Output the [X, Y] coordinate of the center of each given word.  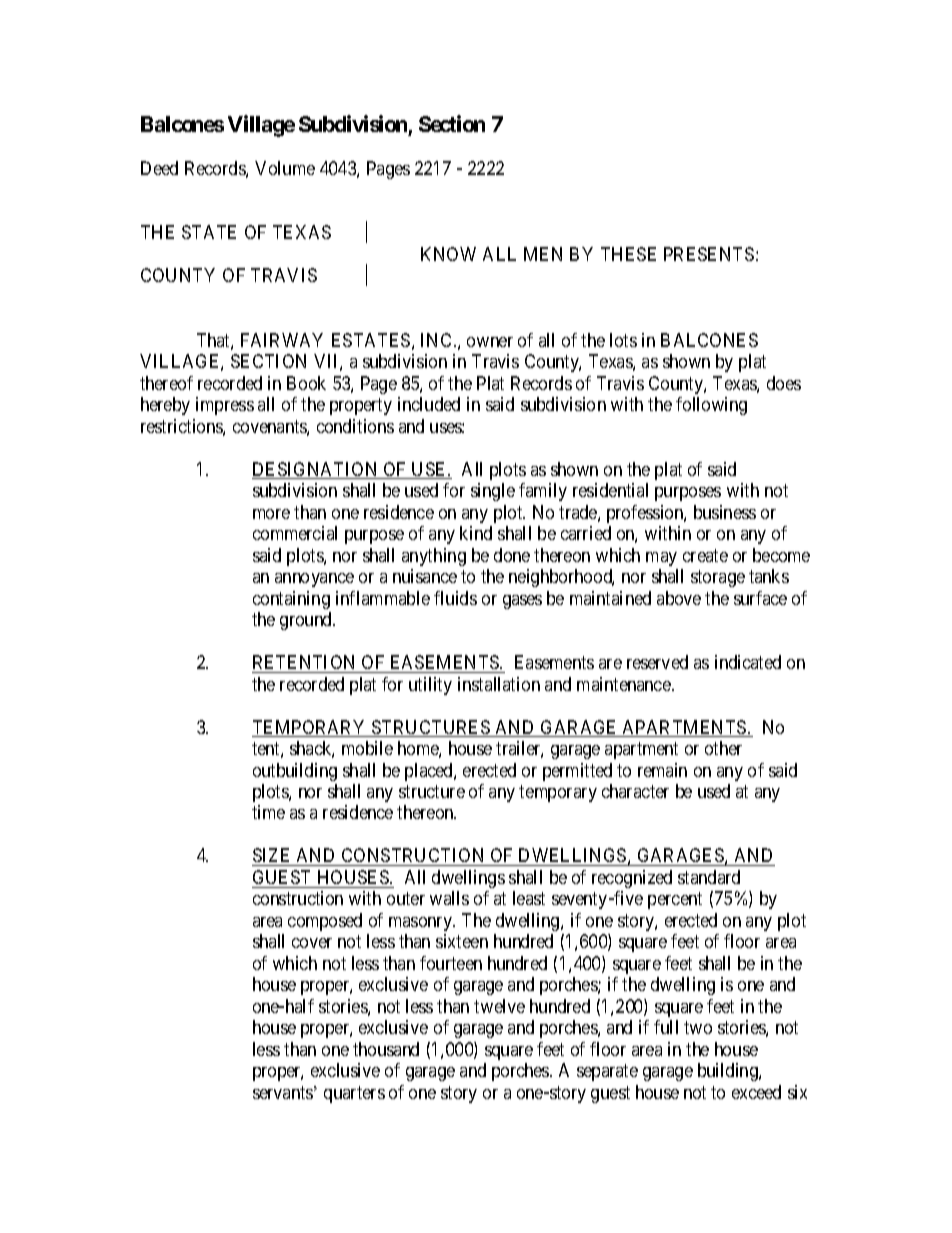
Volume [285, 168]
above [679, 598]
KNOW [448, 254]
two [698, 1028]
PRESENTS [709, 254]
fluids [455, 598]
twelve [499, 1006]
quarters [354, 1094]
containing [291, 600]
